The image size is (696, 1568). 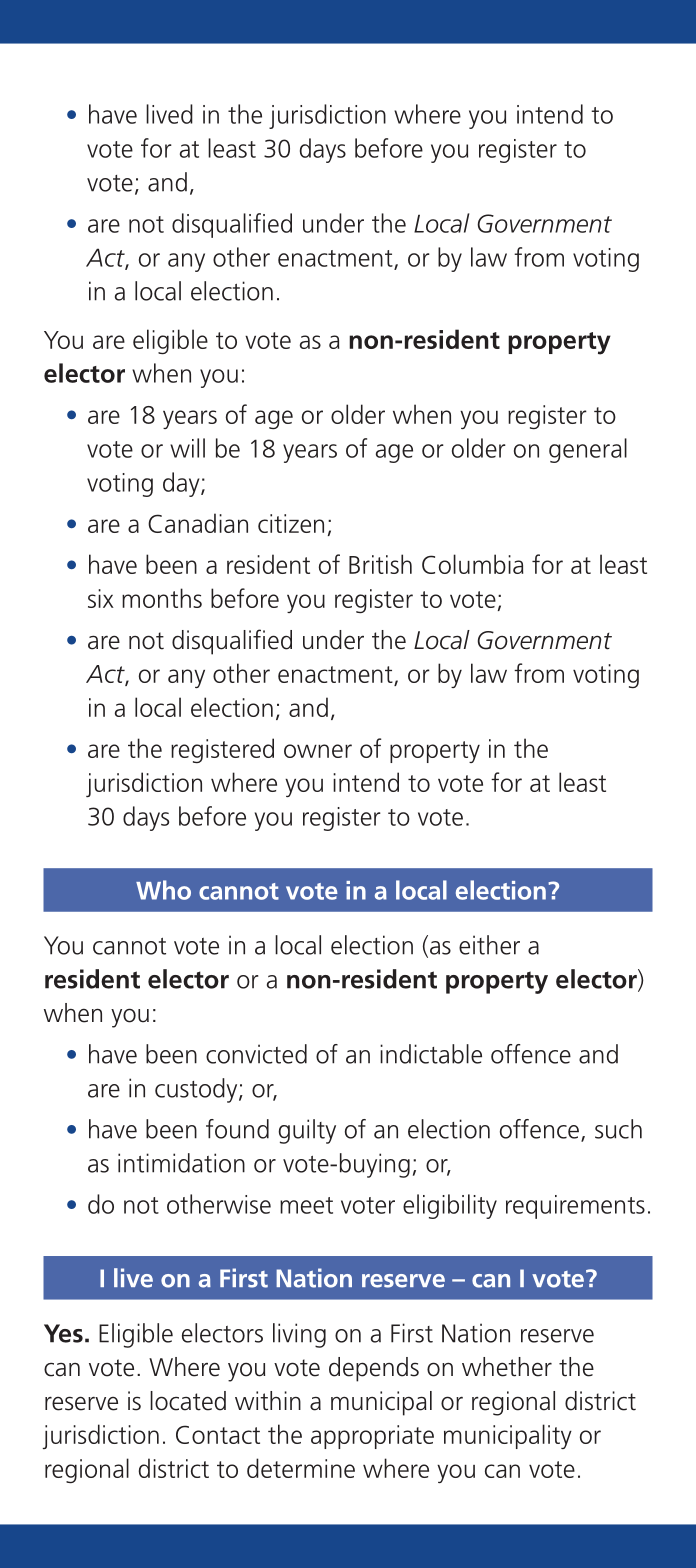 I want to click on owner, so click(x=318, y=751).
